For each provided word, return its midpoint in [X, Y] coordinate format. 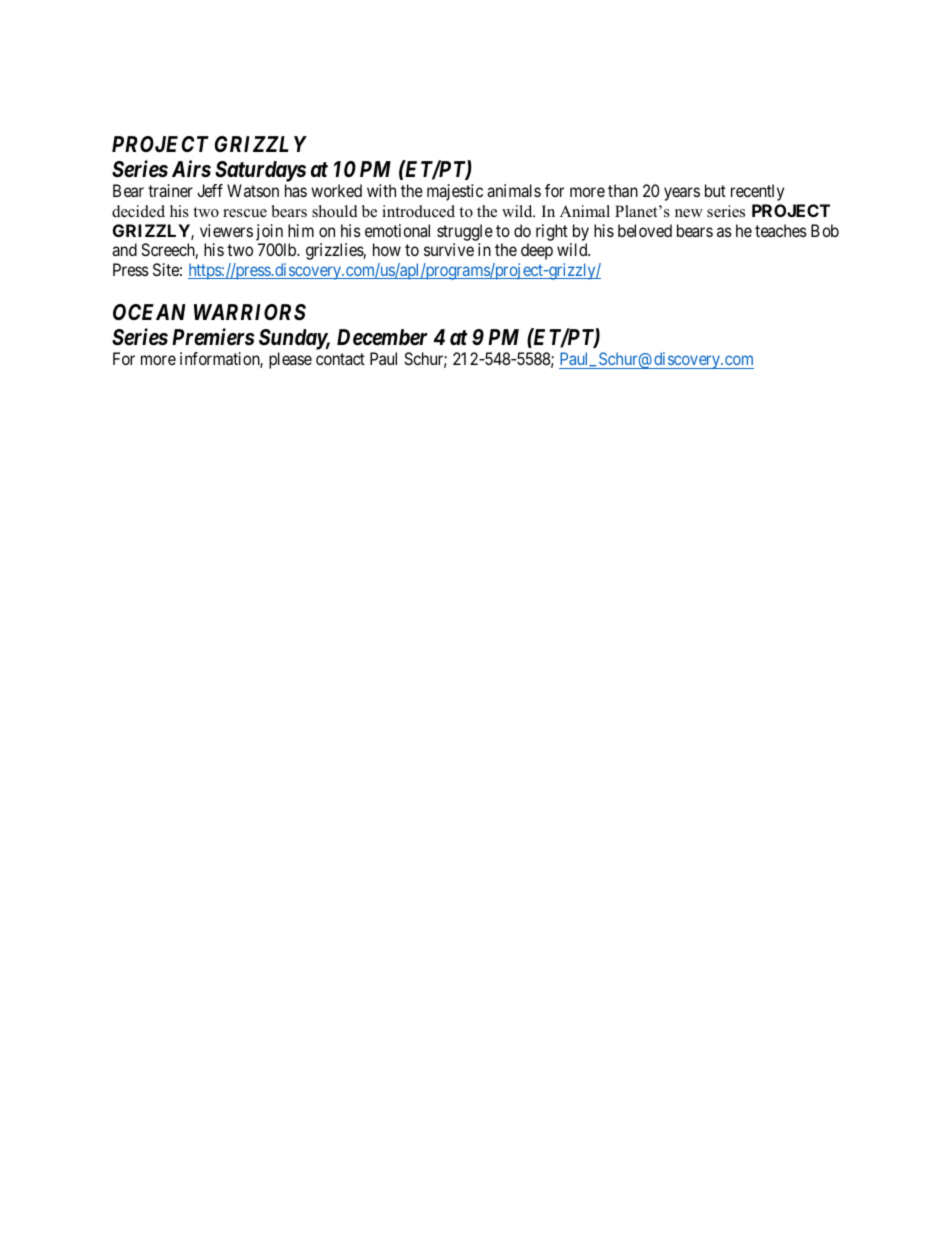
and [124, 249]
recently [757, 192]
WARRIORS [250, 312]
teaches [781, 230]
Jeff [210, 190]
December [382, 337]
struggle [465, 232]
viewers [226, 230]
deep [537, 251]
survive [449, 249]
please [290, 360]
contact [340, 359]
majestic [455, 192]
